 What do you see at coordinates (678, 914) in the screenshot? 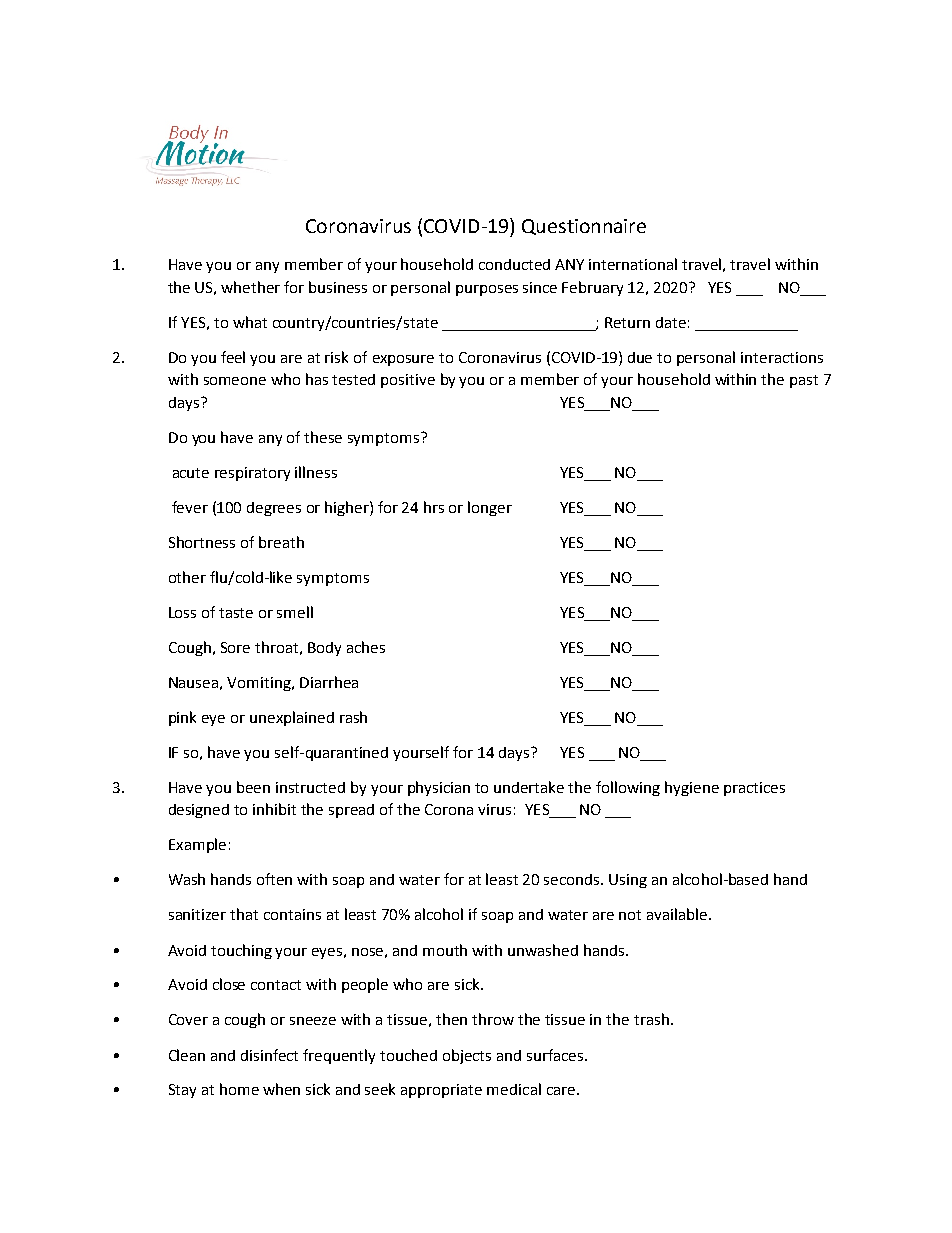
I see `available` at bounding box center [678, 914].
